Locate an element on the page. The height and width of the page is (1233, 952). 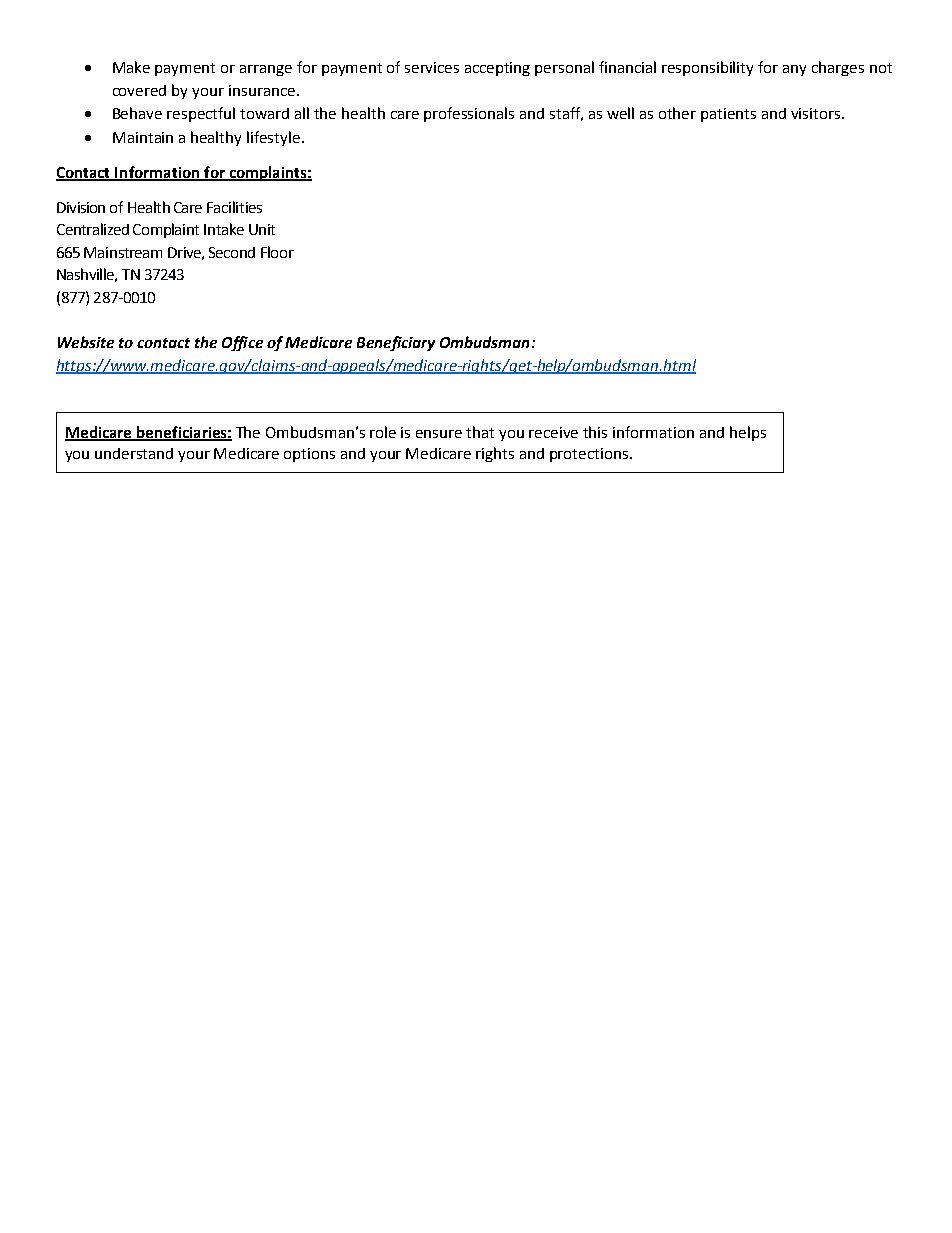
patients is located at coordinates (728, 115).
